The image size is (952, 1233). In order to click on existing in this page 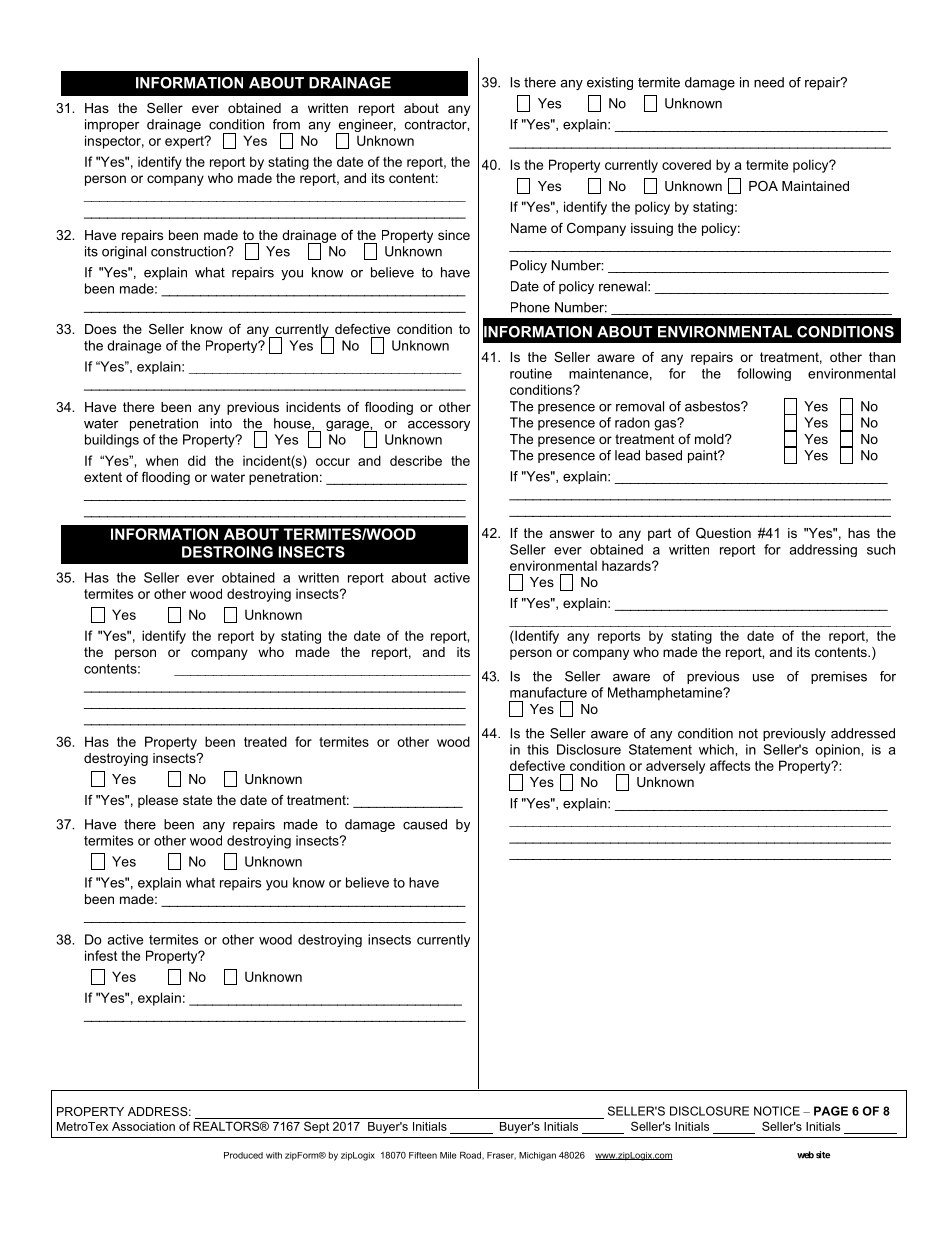, I will do `click(610, 83)`.
